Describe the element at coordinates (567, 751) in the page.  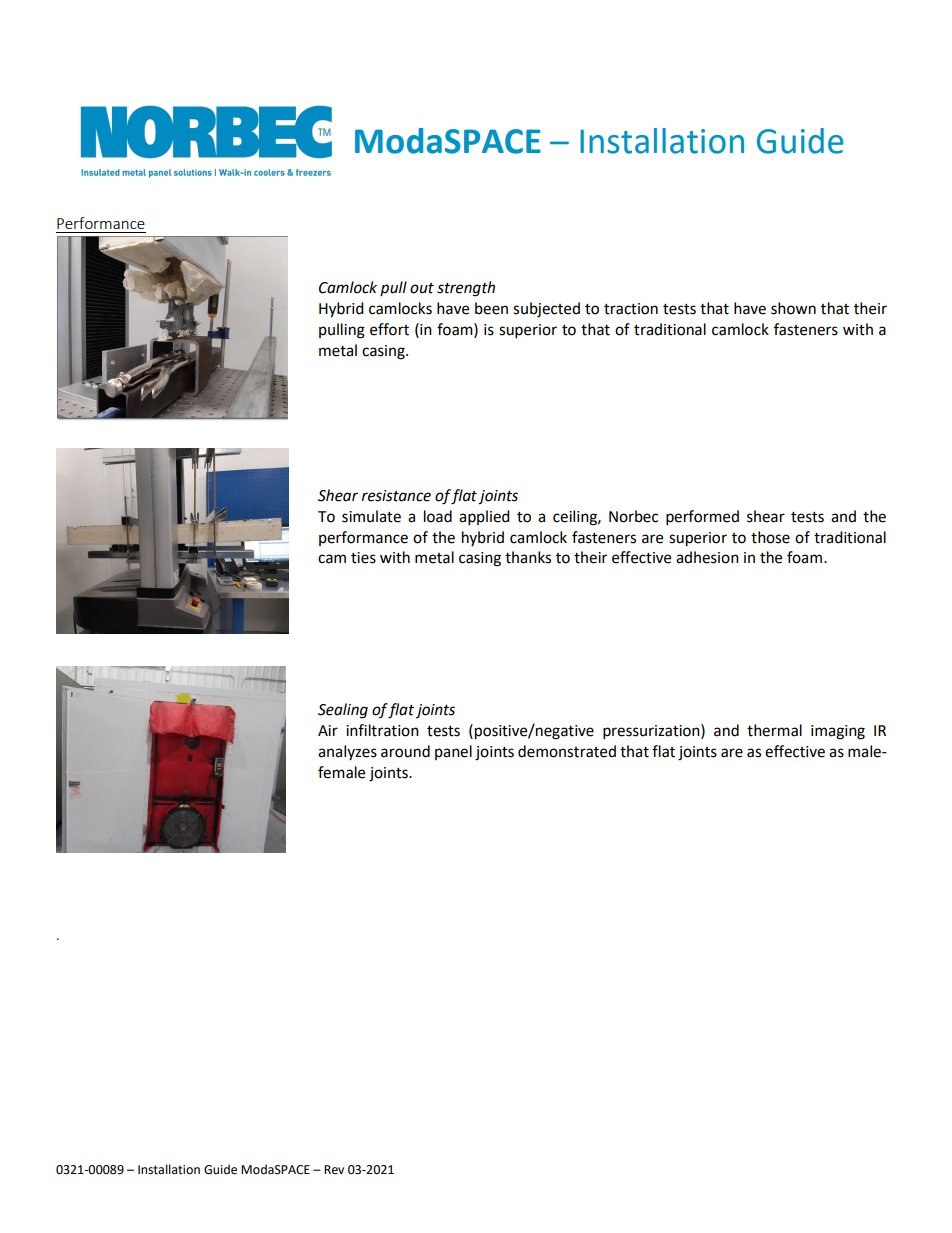
I see `demonstrated` at that location.
